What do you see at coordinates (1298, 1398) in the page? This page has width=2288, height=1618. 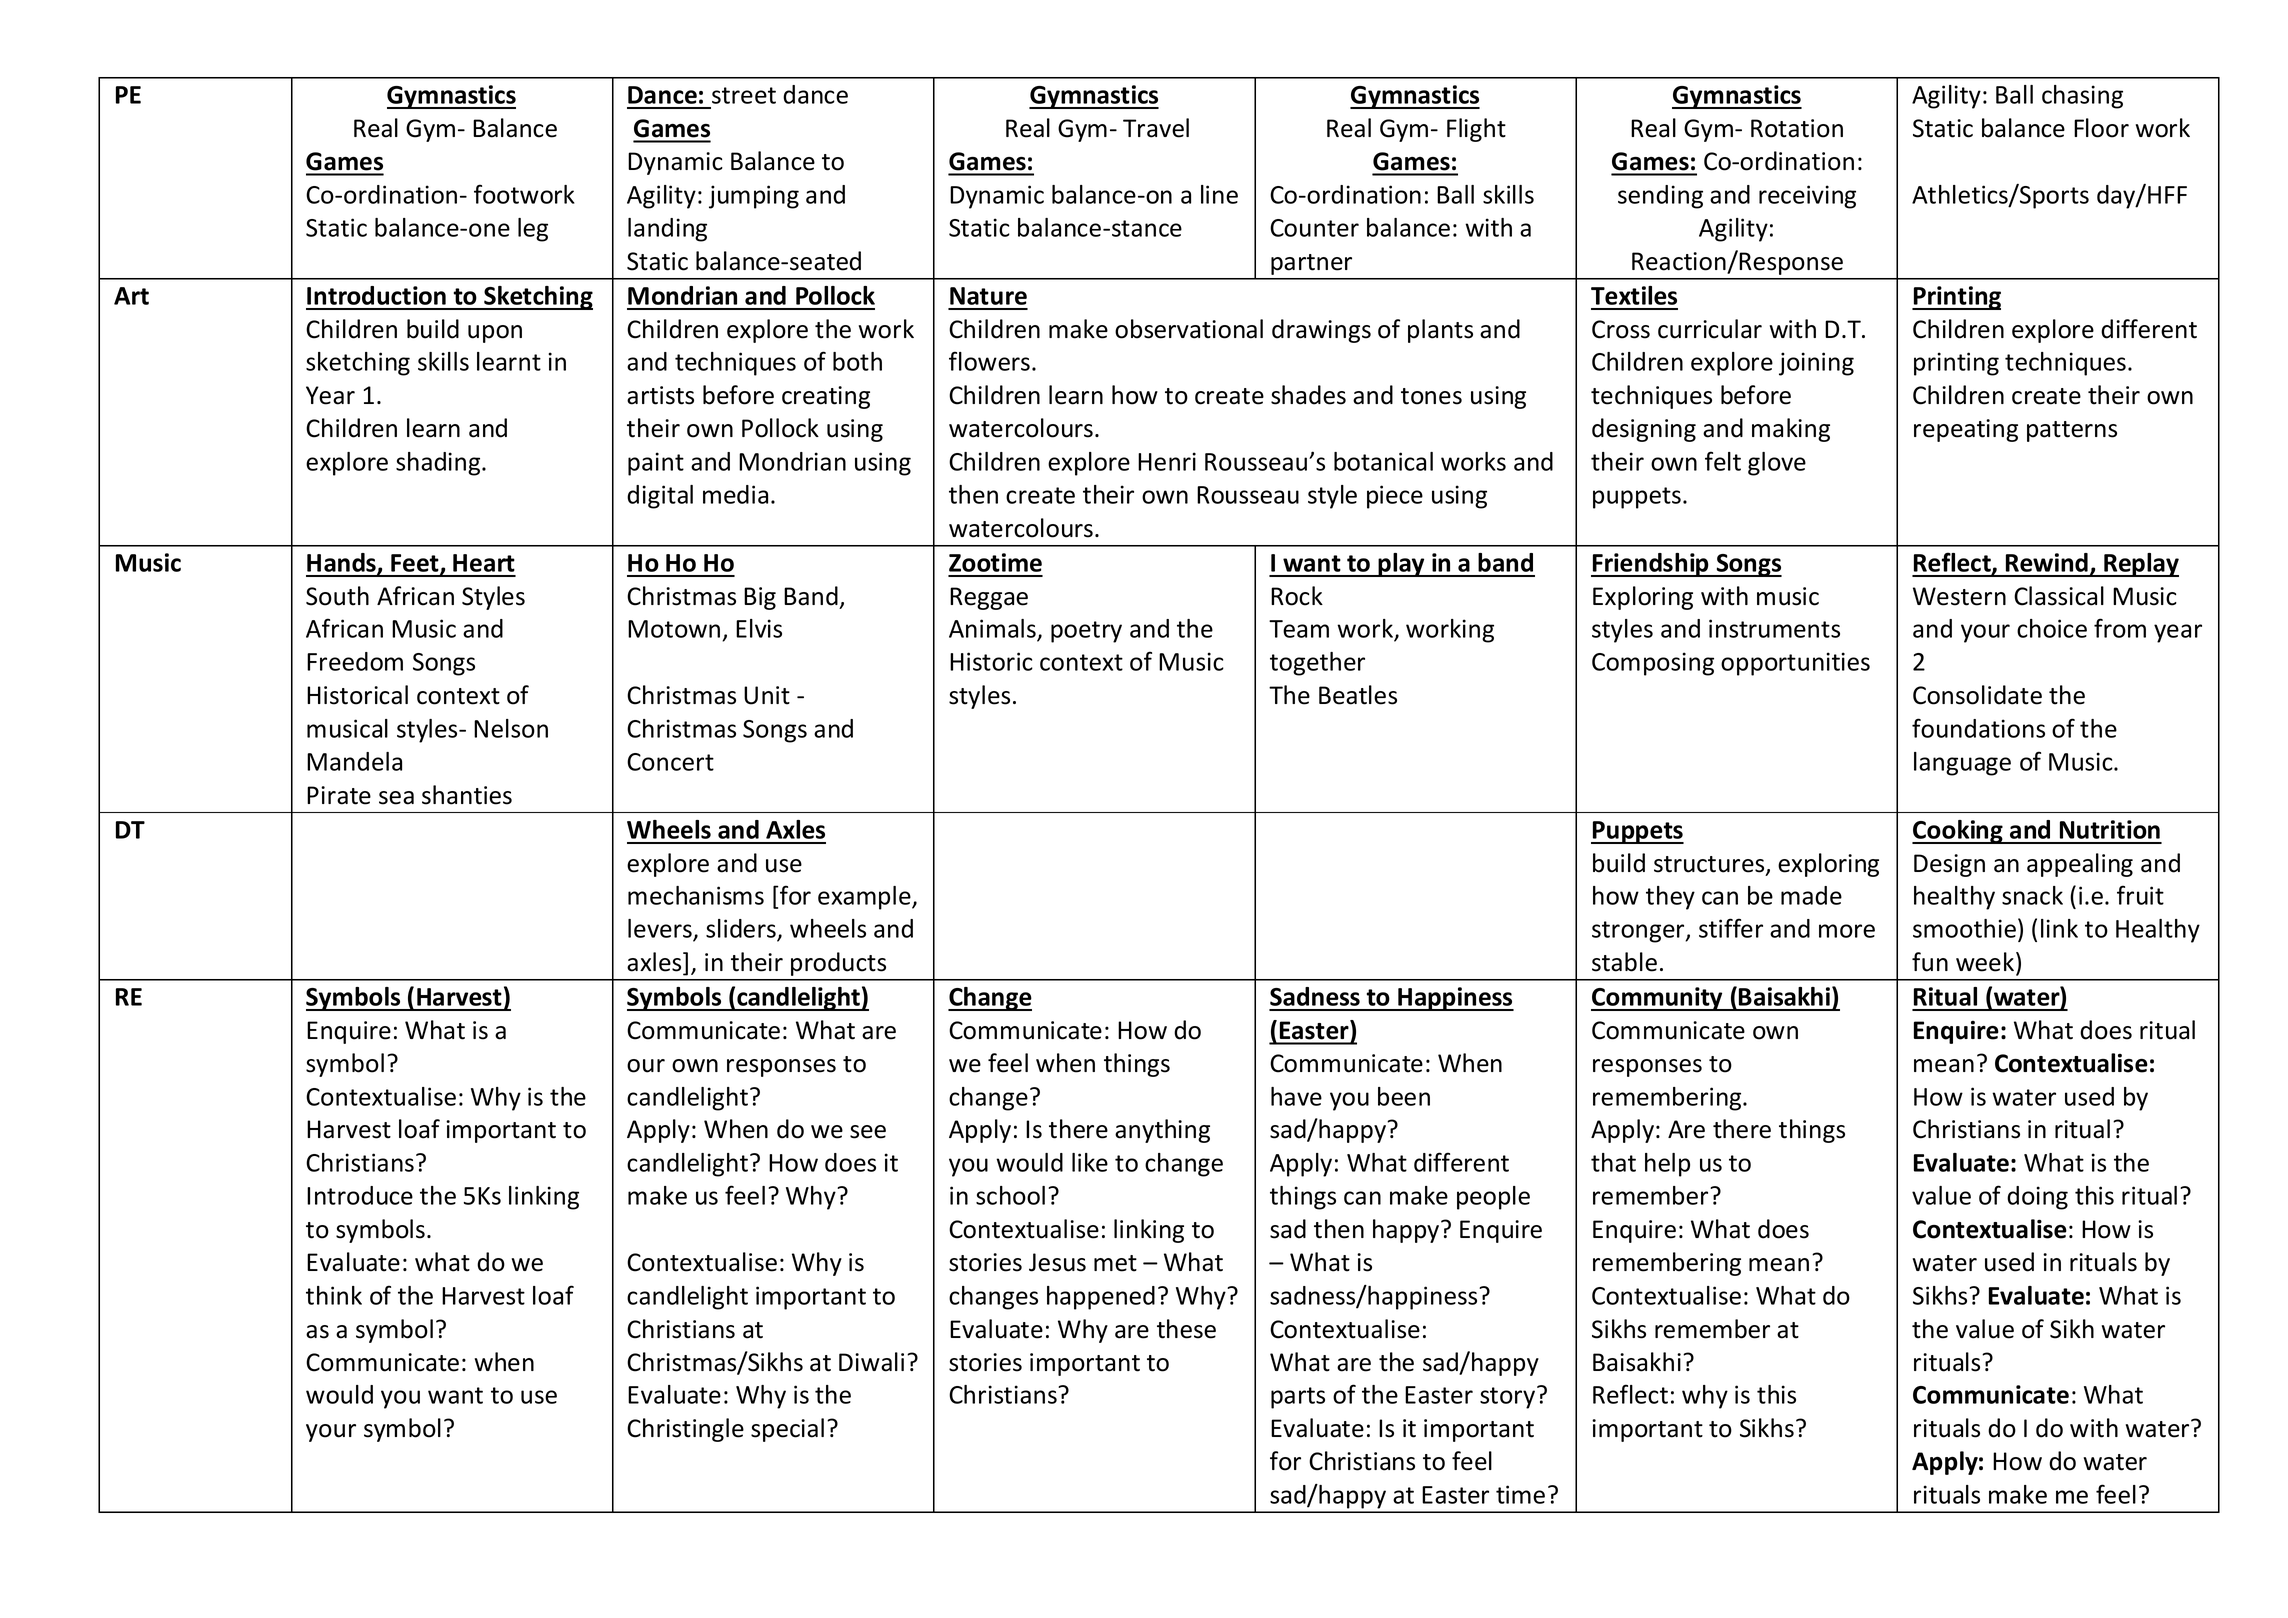 I see `parts` at bounding box center [1298, 1398].
